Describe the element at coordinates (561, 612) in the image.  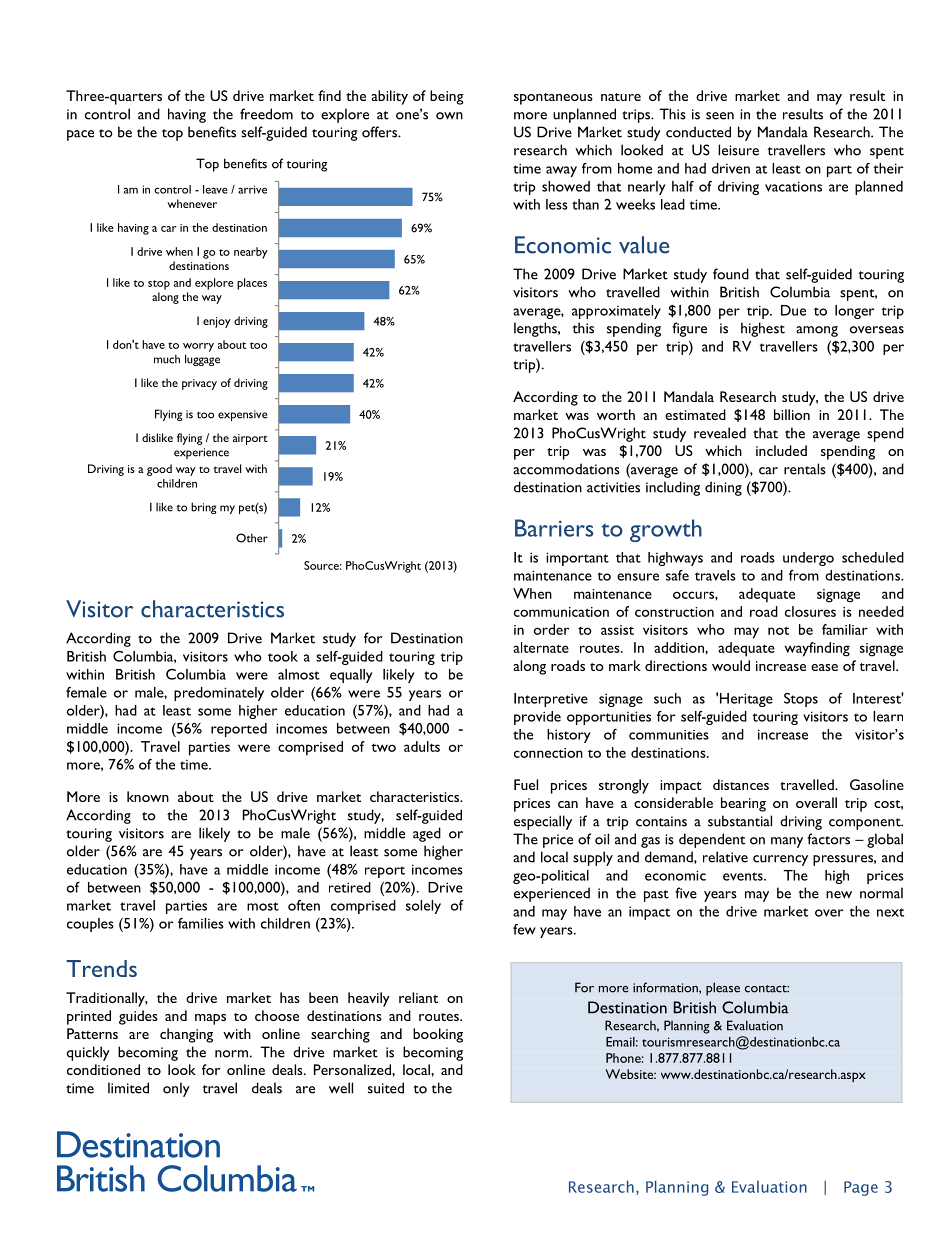
I see `communication` at that location.
